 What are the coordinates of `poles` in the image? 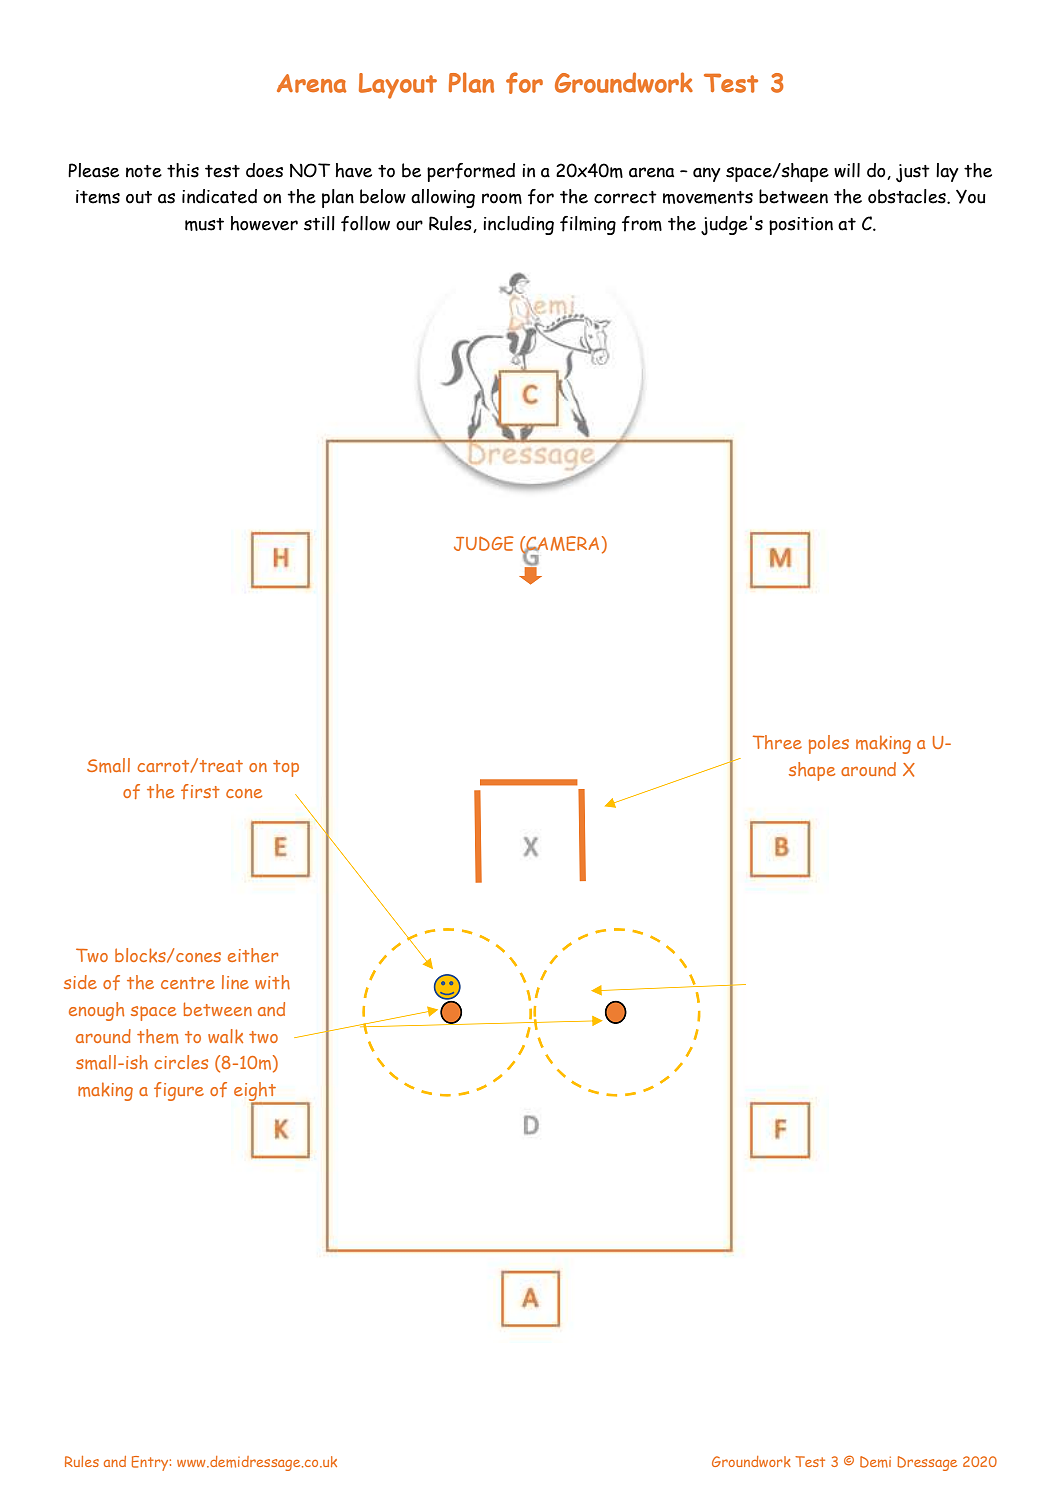 It's located at (829, 744).
